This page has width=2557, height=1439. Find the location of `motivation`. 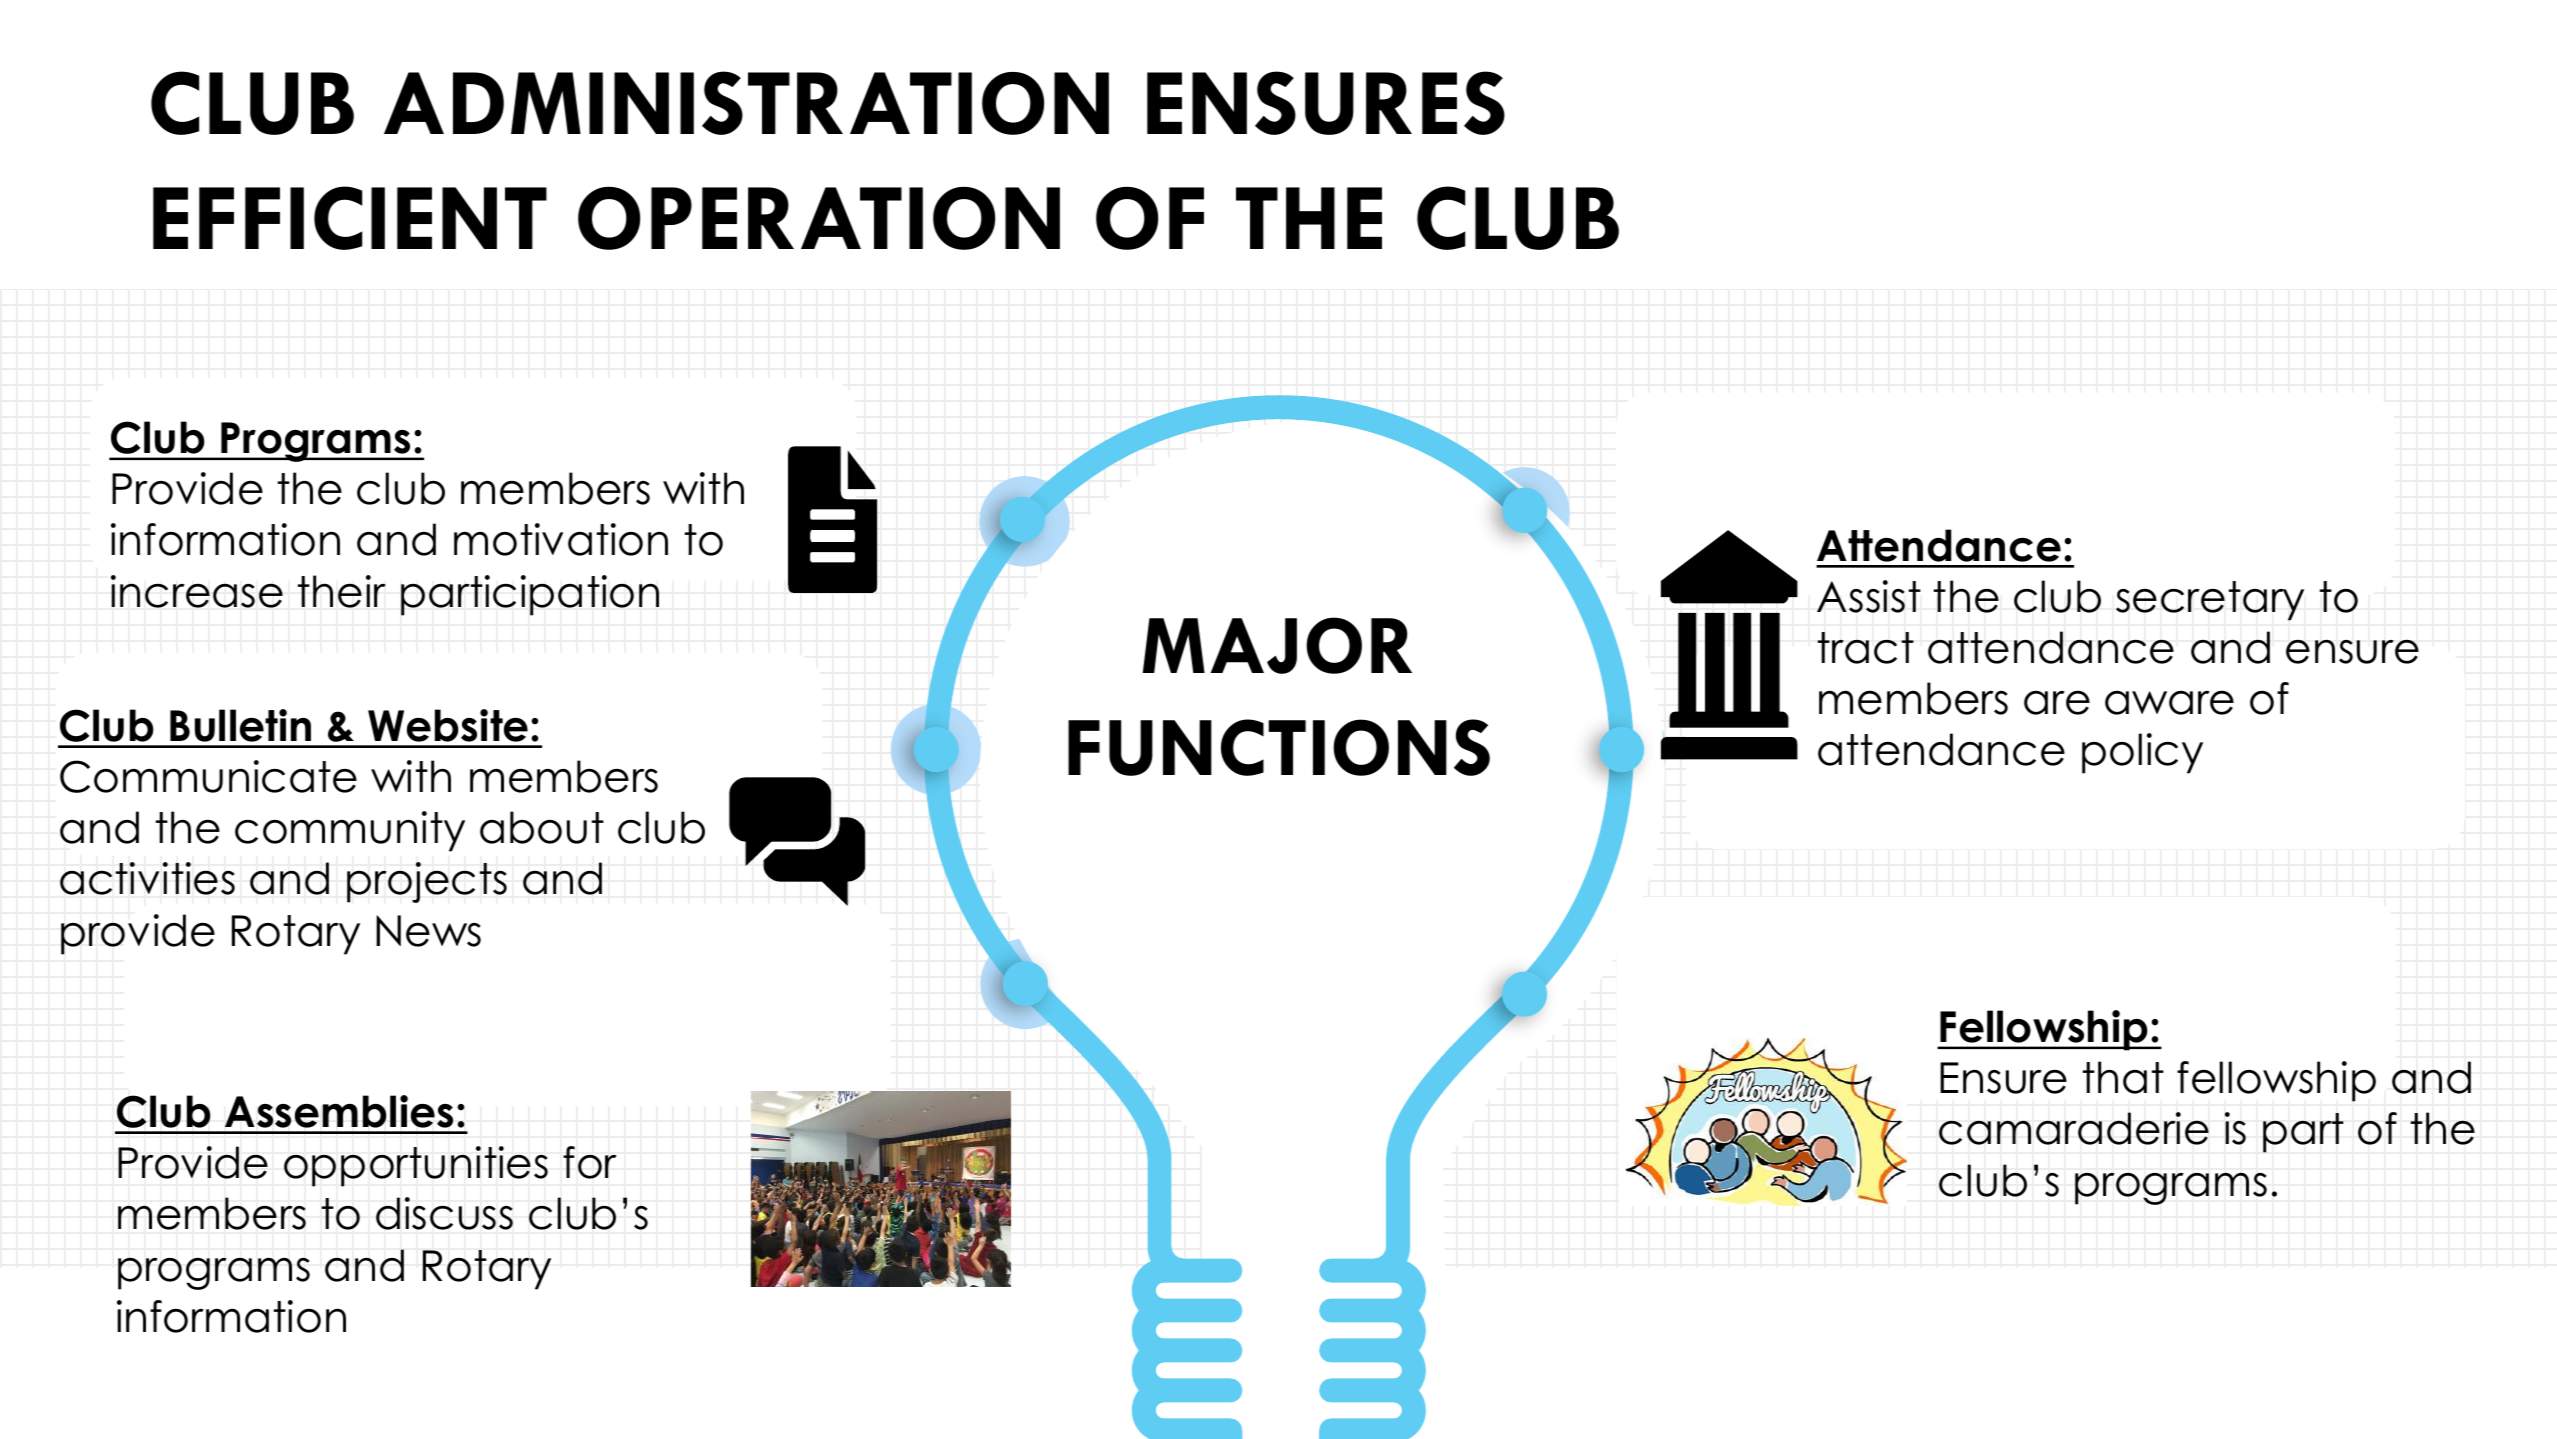

motivation is located at coordinates (561, 539).
